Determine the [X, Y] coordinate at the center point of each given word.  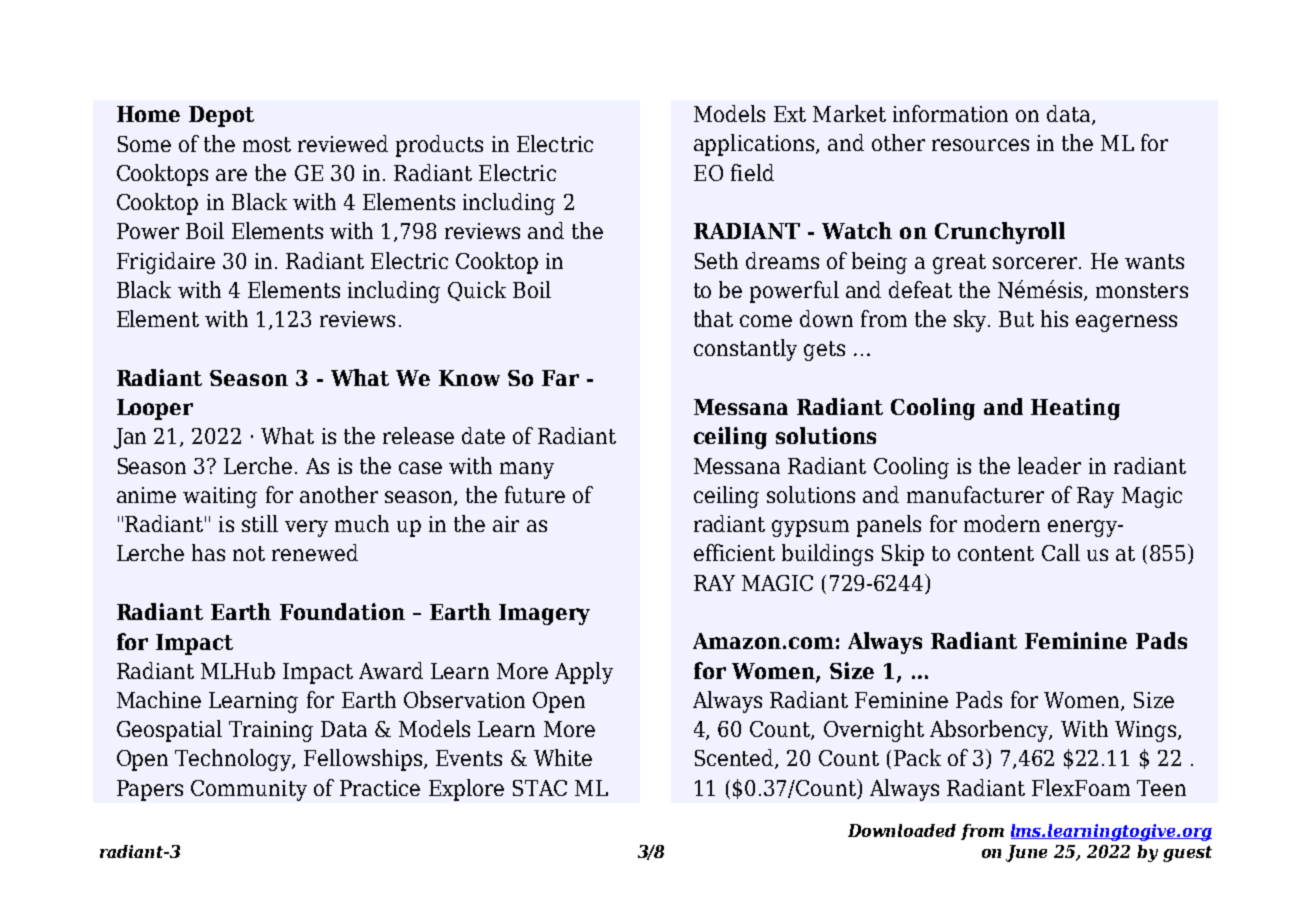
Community [249, 790]
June [1026, 853]
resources [980, 145]
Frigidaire [166, 263]
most [267, 144]
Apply [584, 673]
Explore [466, 790]
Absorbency [990, 731]
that [713, 318]
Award [391, 670]
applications [755, 145]
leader [1049, 465]
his [1054, 318]
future [535, 494]
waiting [220, 497]
